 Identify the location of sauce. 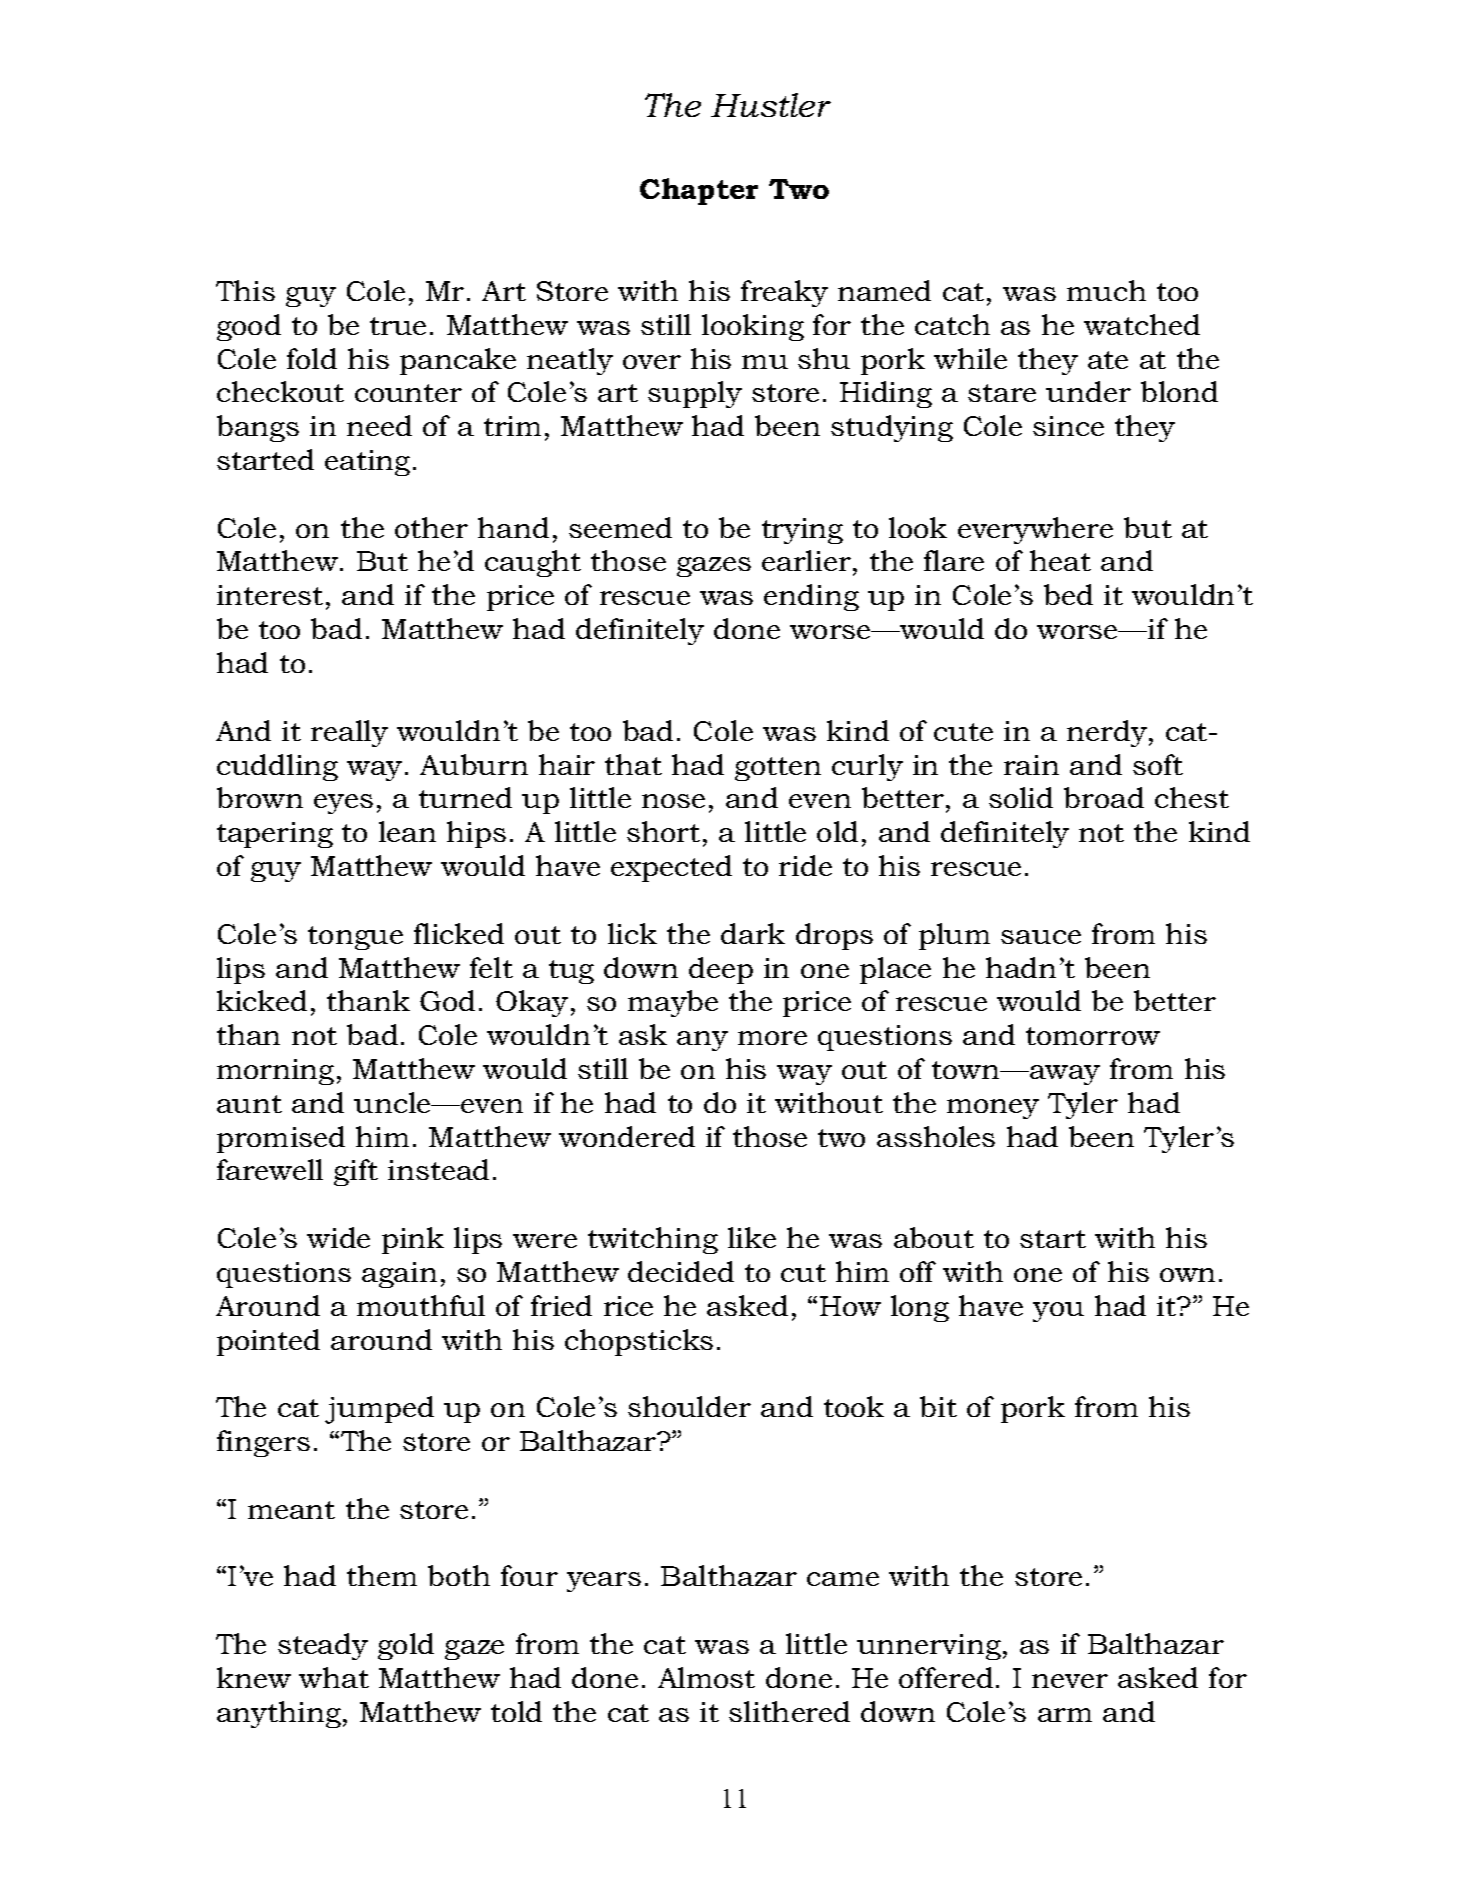
(1041, 937).
